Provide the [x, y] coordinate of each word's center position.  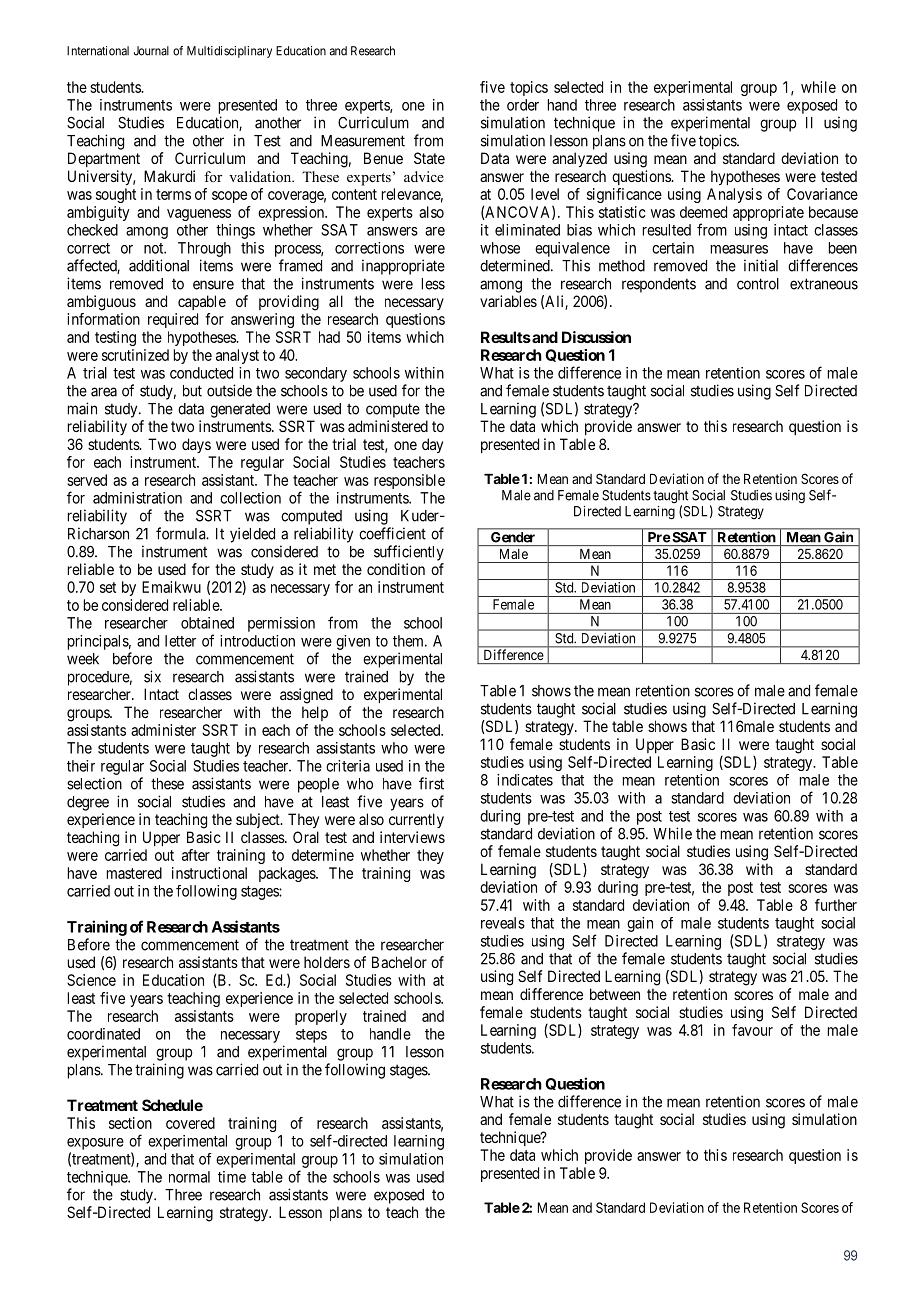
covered [190, 1123]
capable [202, 302]
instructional [209, 873]
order [523, 105]
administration [137, 498]
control [758, 284]
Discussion [596, 337]
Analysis [734, 195]
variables [508, 301]
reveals [503, 923]
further [836, 905]
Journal [151, 51]
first [431, 783]
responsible [409, 481]
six [152, 676]
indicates [525, 780]
